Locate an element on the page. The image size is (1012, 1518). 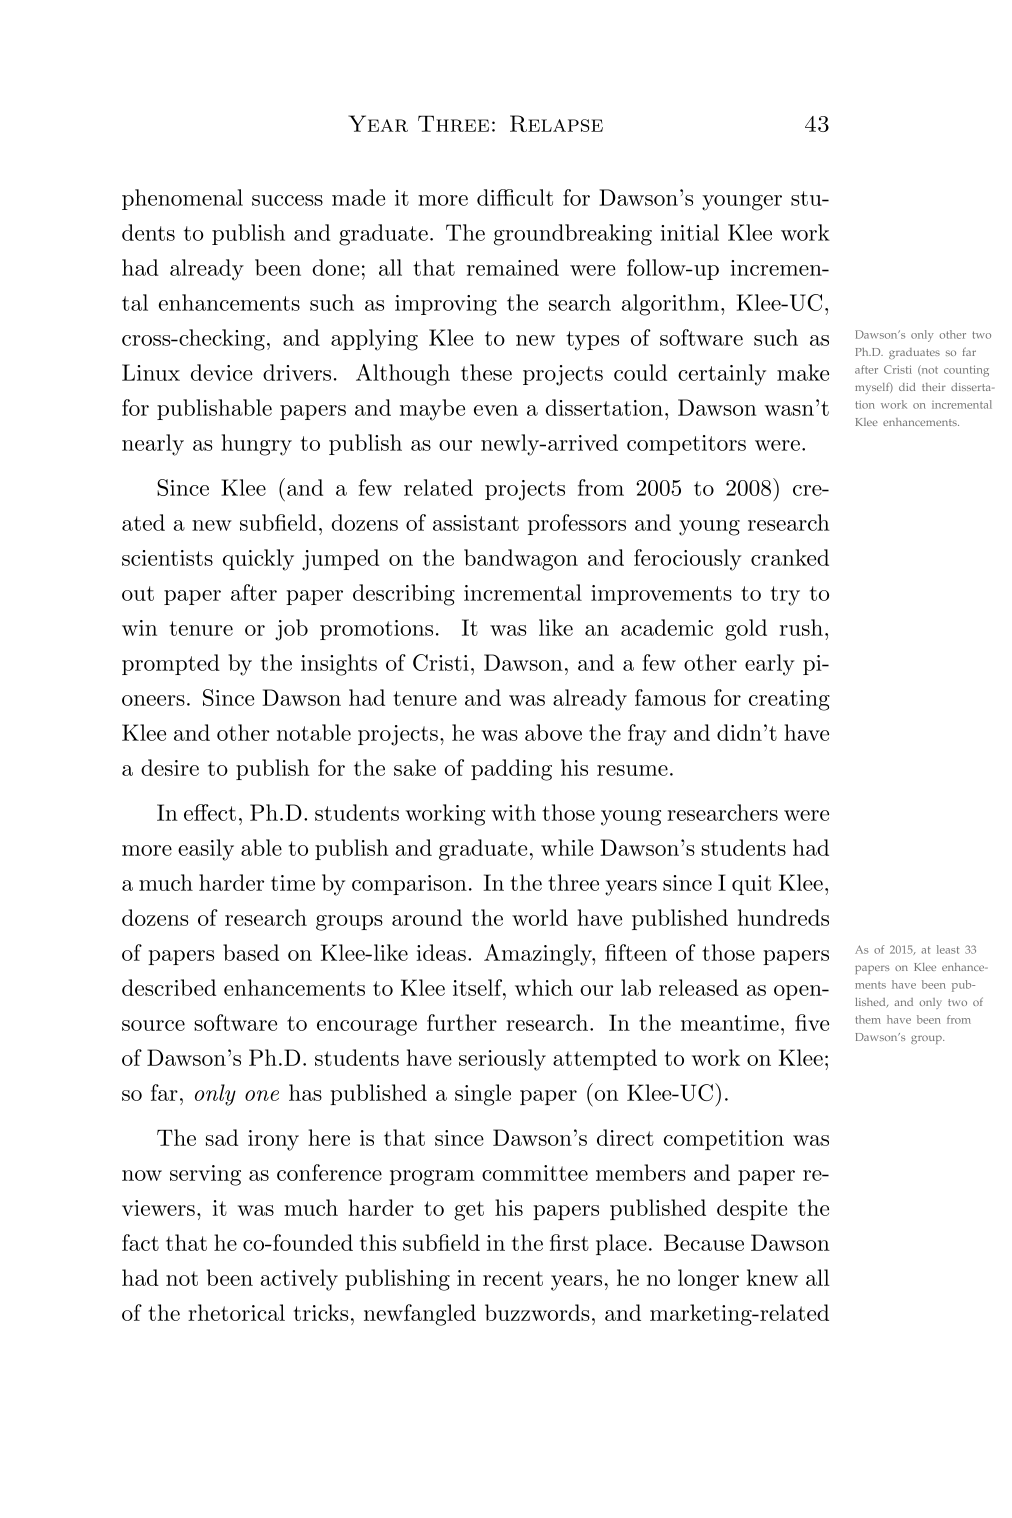
phenomenal is located at coordinates (182, 199).
